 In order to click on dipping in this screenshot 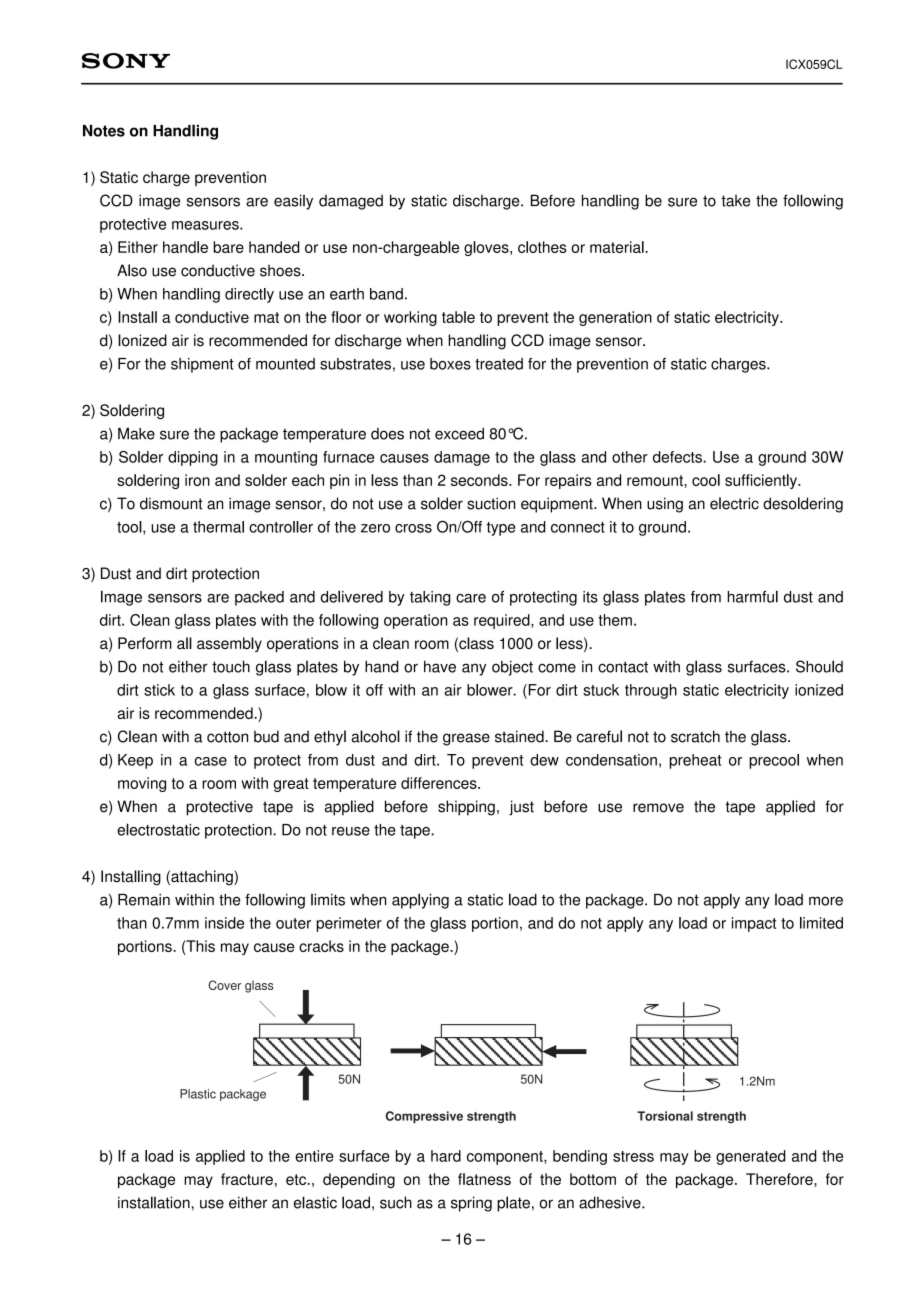, I will do `click(193, 458)`.
